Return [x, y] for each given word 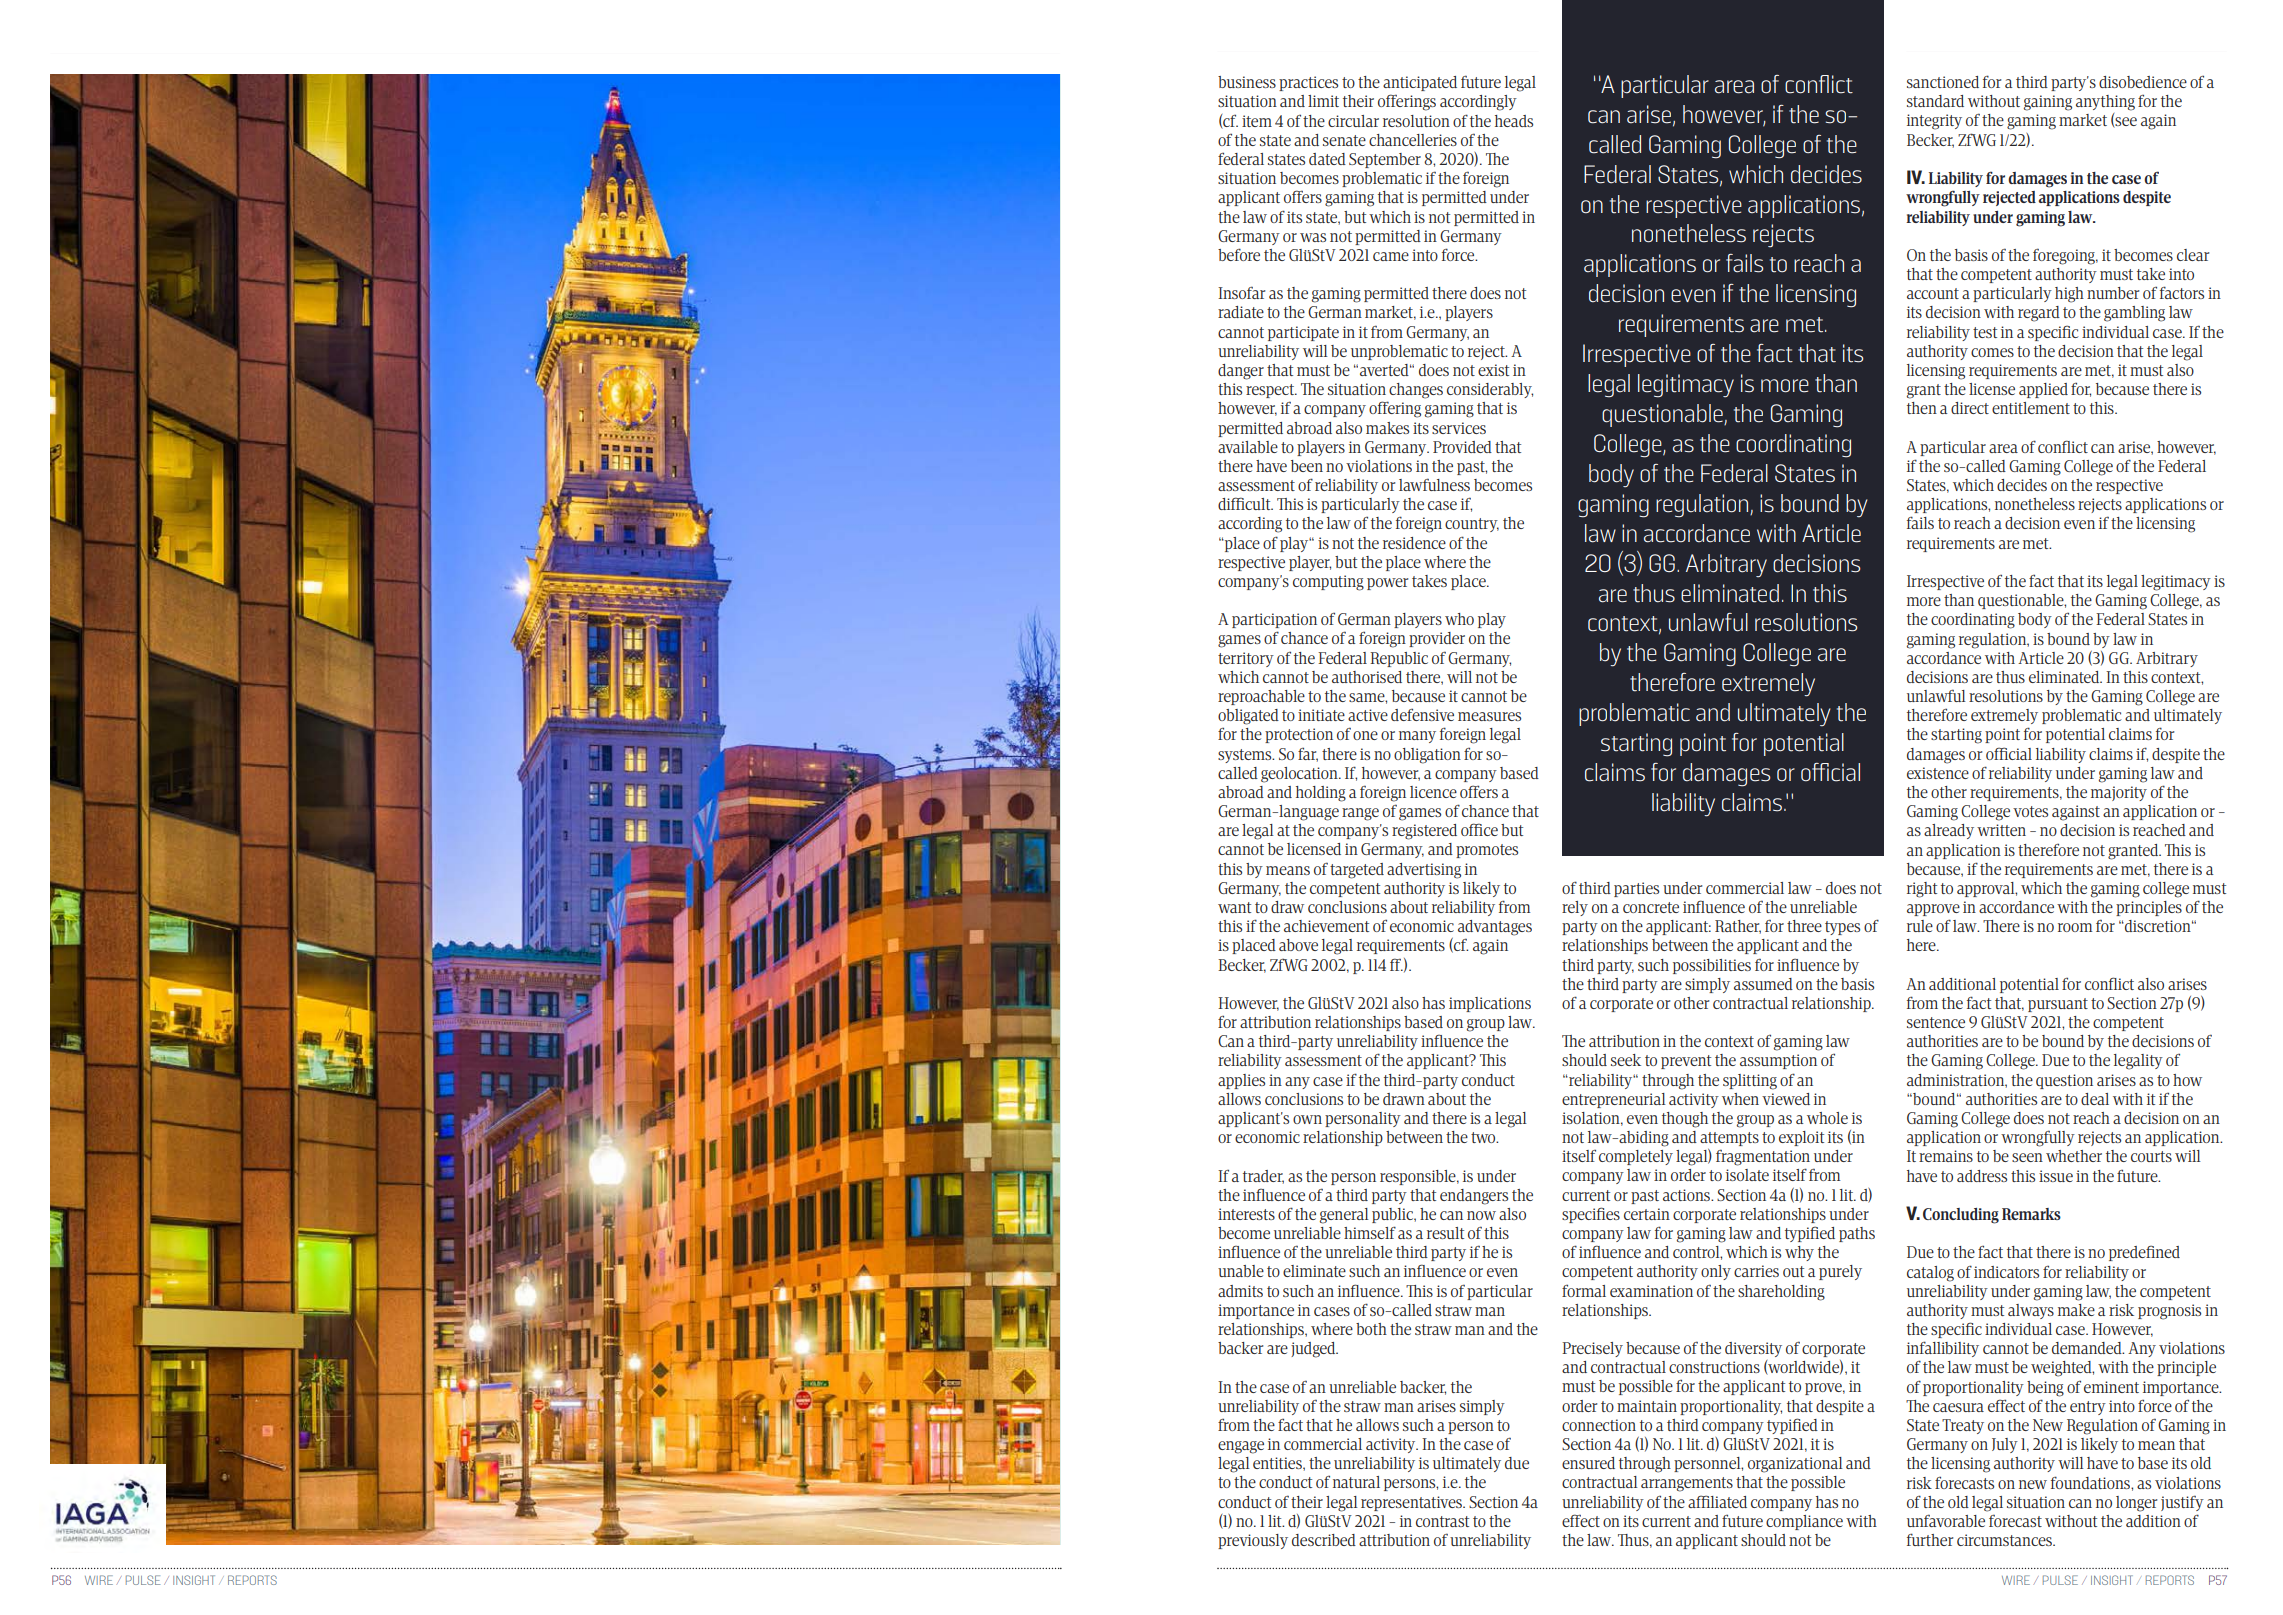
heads [1514, 121]
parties [1636, 889]
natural [1356, 1482]
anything [2105, 103]
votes [2030, 811]
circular [1353, 121]
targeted [1357, 871]
